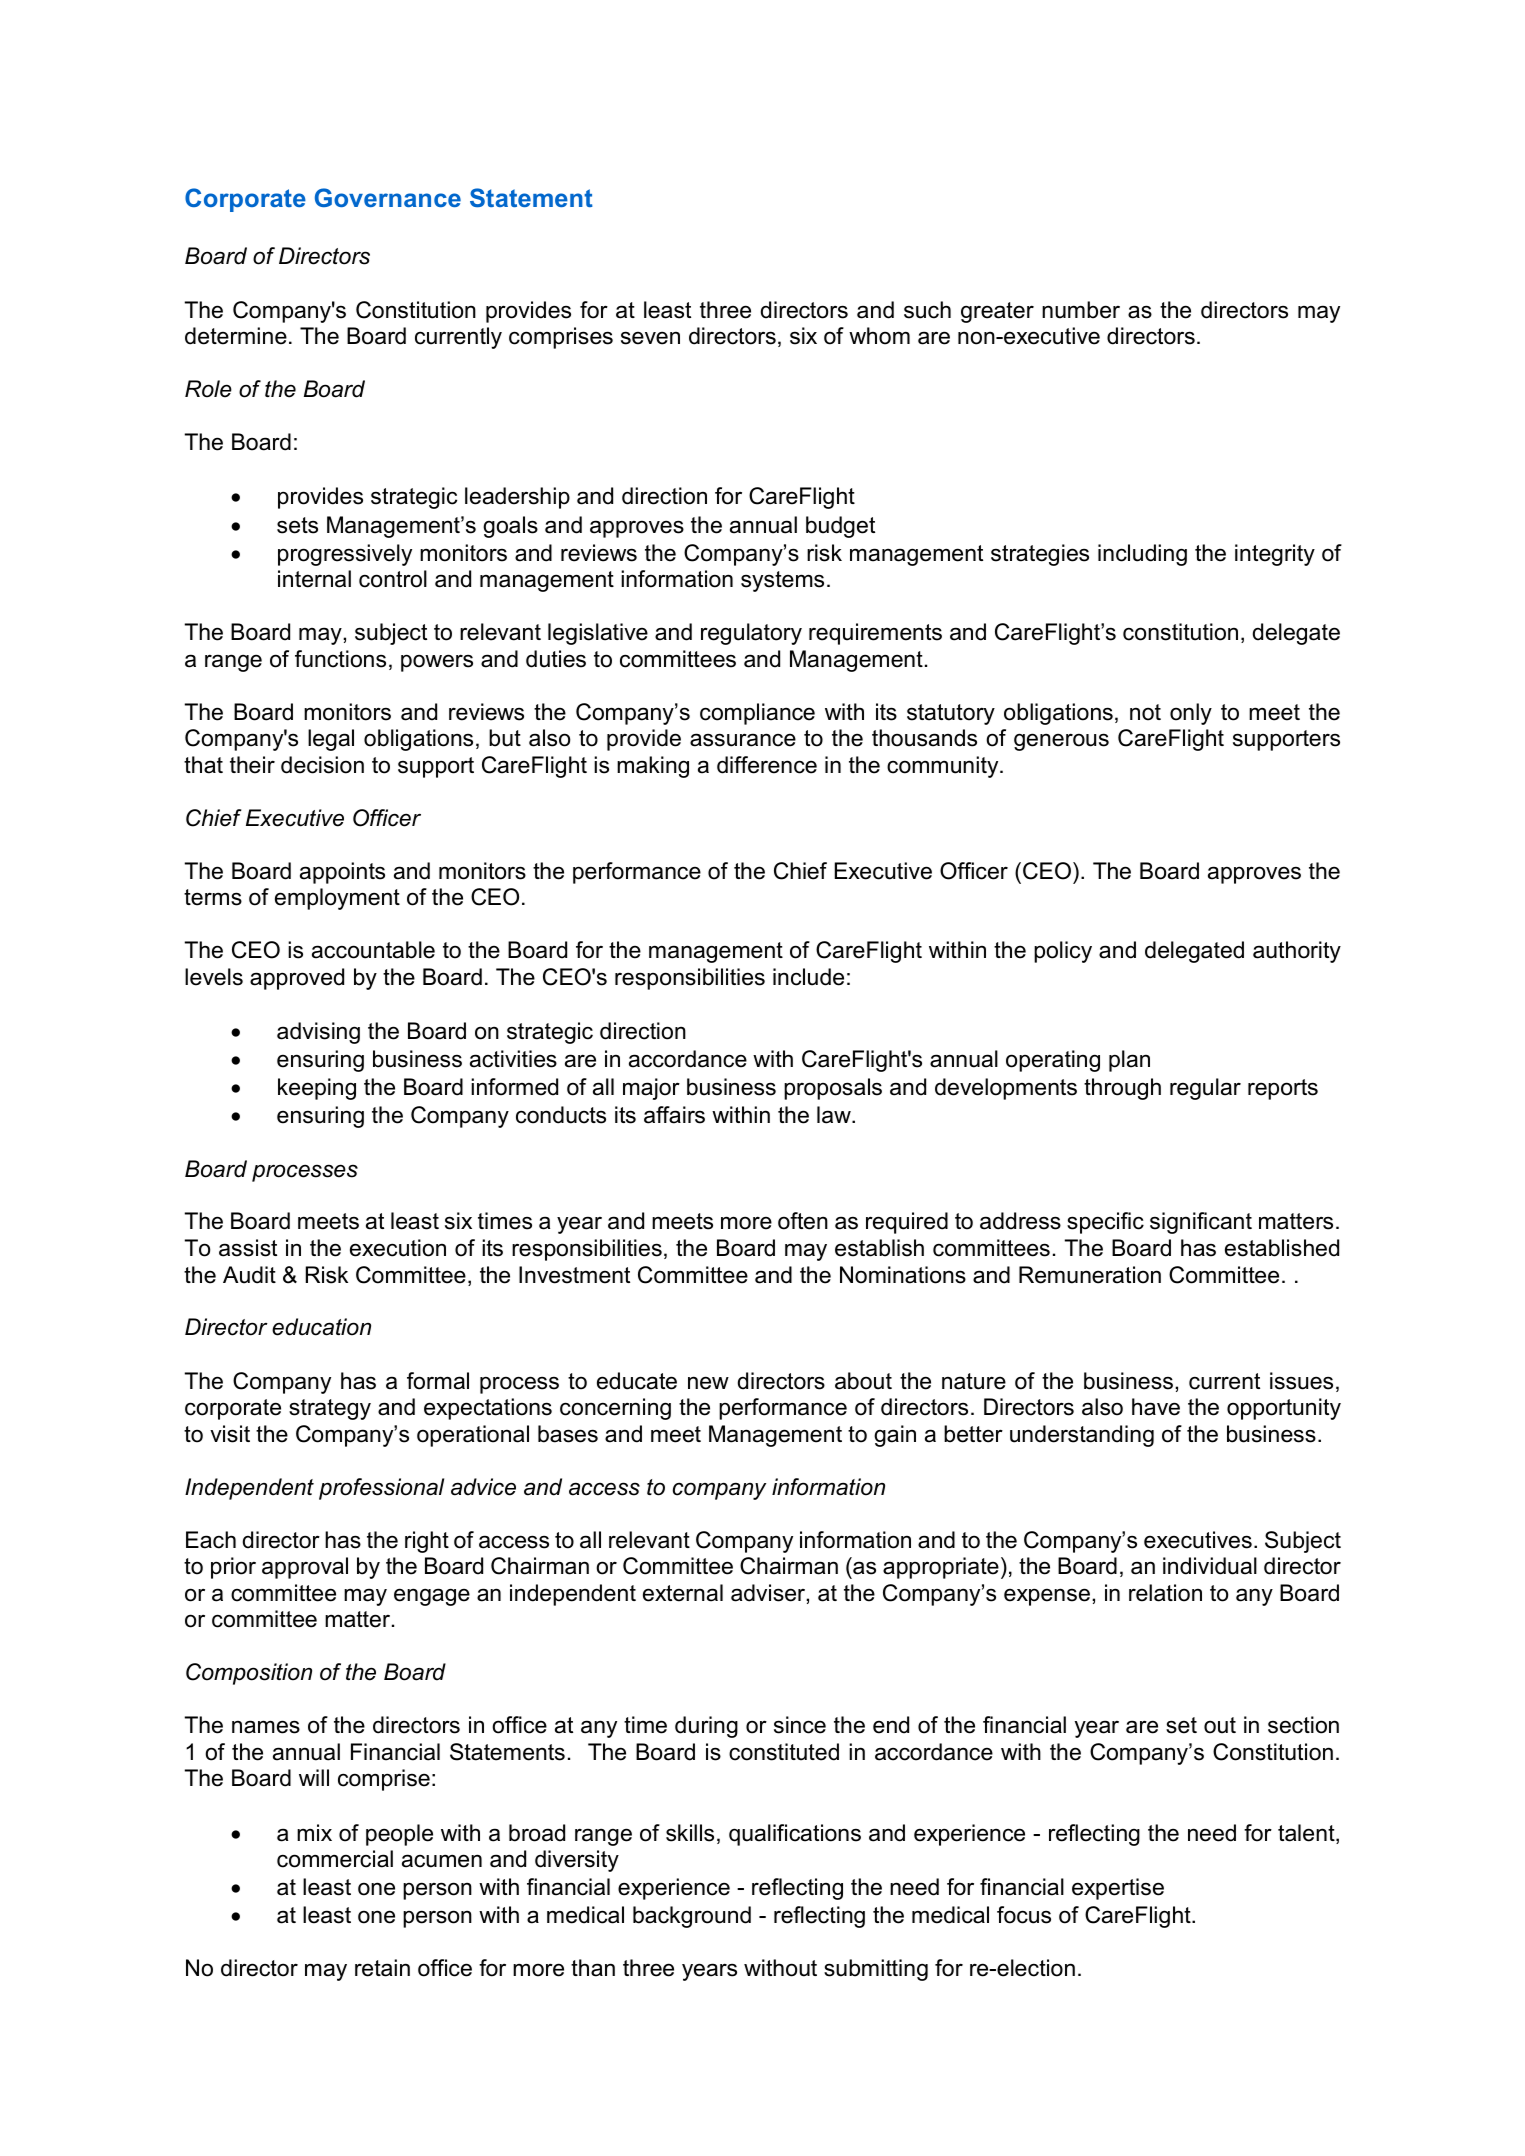  What do you see at coordinates (683, 1593) in the screenshot?
I see `external` at bounding box center [683, 1593].
